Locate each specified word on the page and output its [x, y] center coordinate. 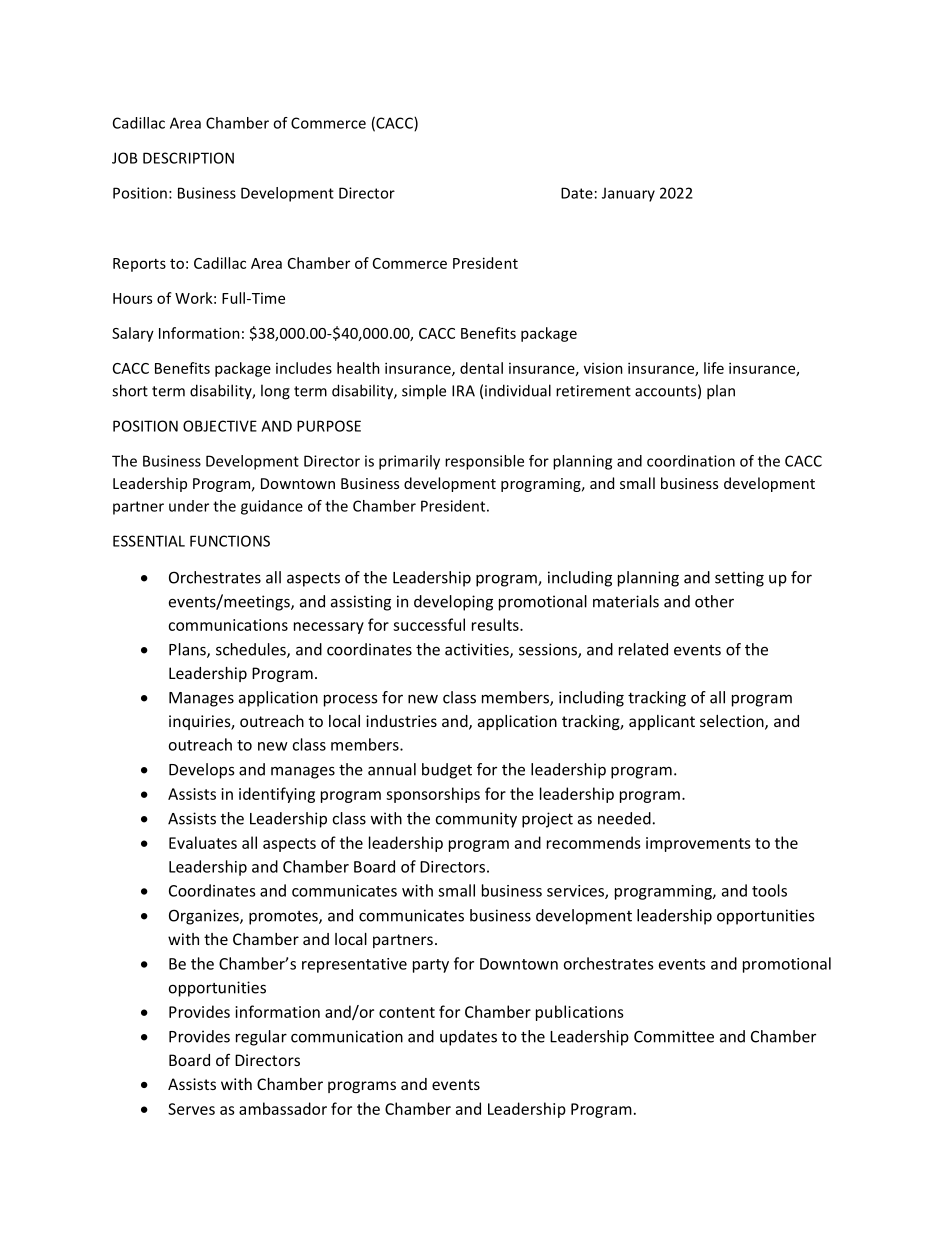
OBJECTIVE [220, 426]
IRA [463, 391]
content [407, 1012]
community [476, 820]
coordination [691, 461]
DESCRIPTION [188, 158]
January [628, 194]
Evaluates [203, 842]
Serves [191, 1109]
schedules [252, 650]
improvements [698, 844]
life [714, 368]
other [714, 601]
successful [429, 624]
